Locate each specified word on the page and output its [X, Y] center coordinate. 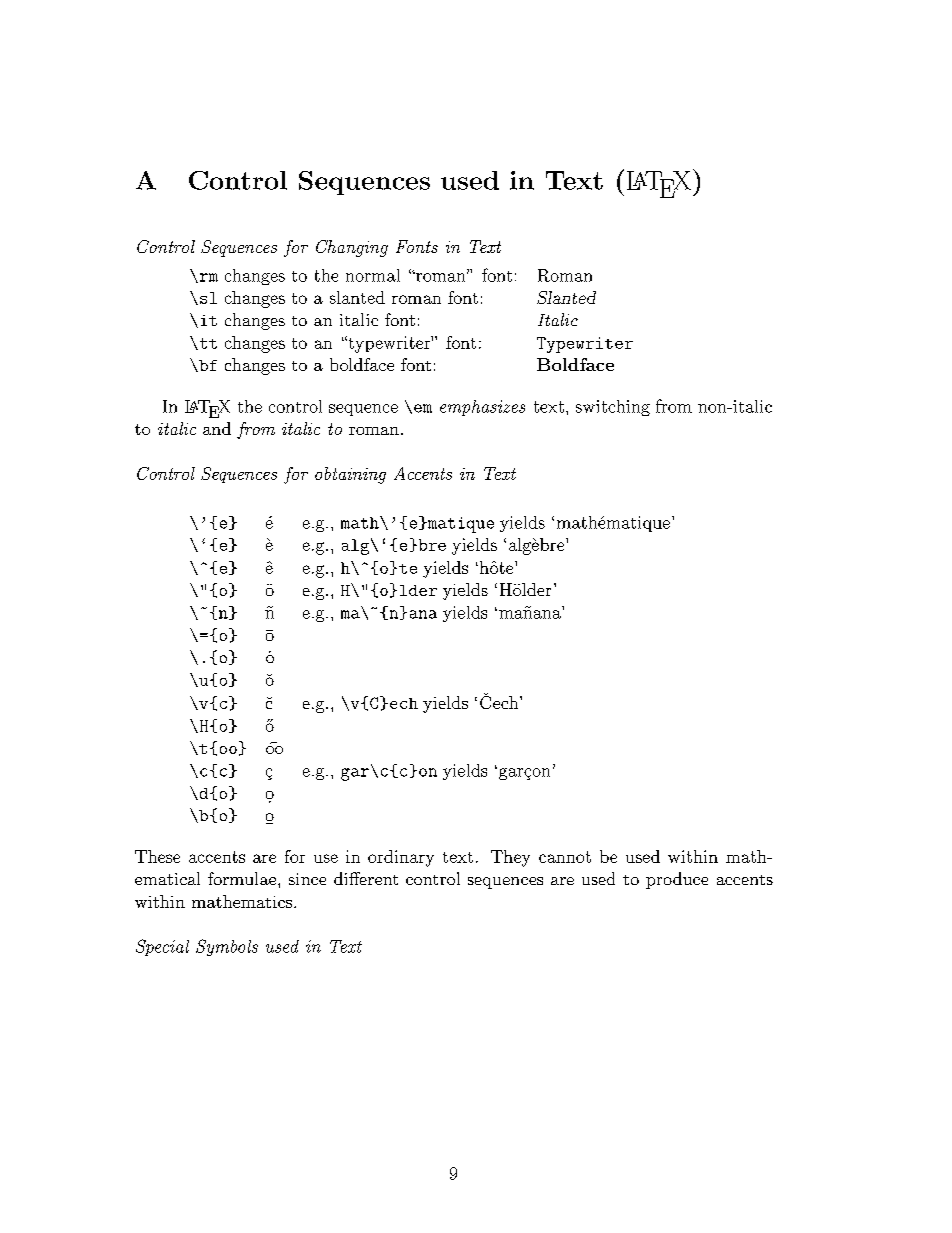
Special [162, 947]
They [510, 858]
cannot [565, 857]
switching [613, 408]
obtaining [350, 475]
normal [373, 275]
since [307, 879]
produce [677, 880]
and [217, 428]
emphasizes [482, 408]
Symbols [227, 947]
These [157, 856]
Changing [352, 248]
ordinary [401, 858]
